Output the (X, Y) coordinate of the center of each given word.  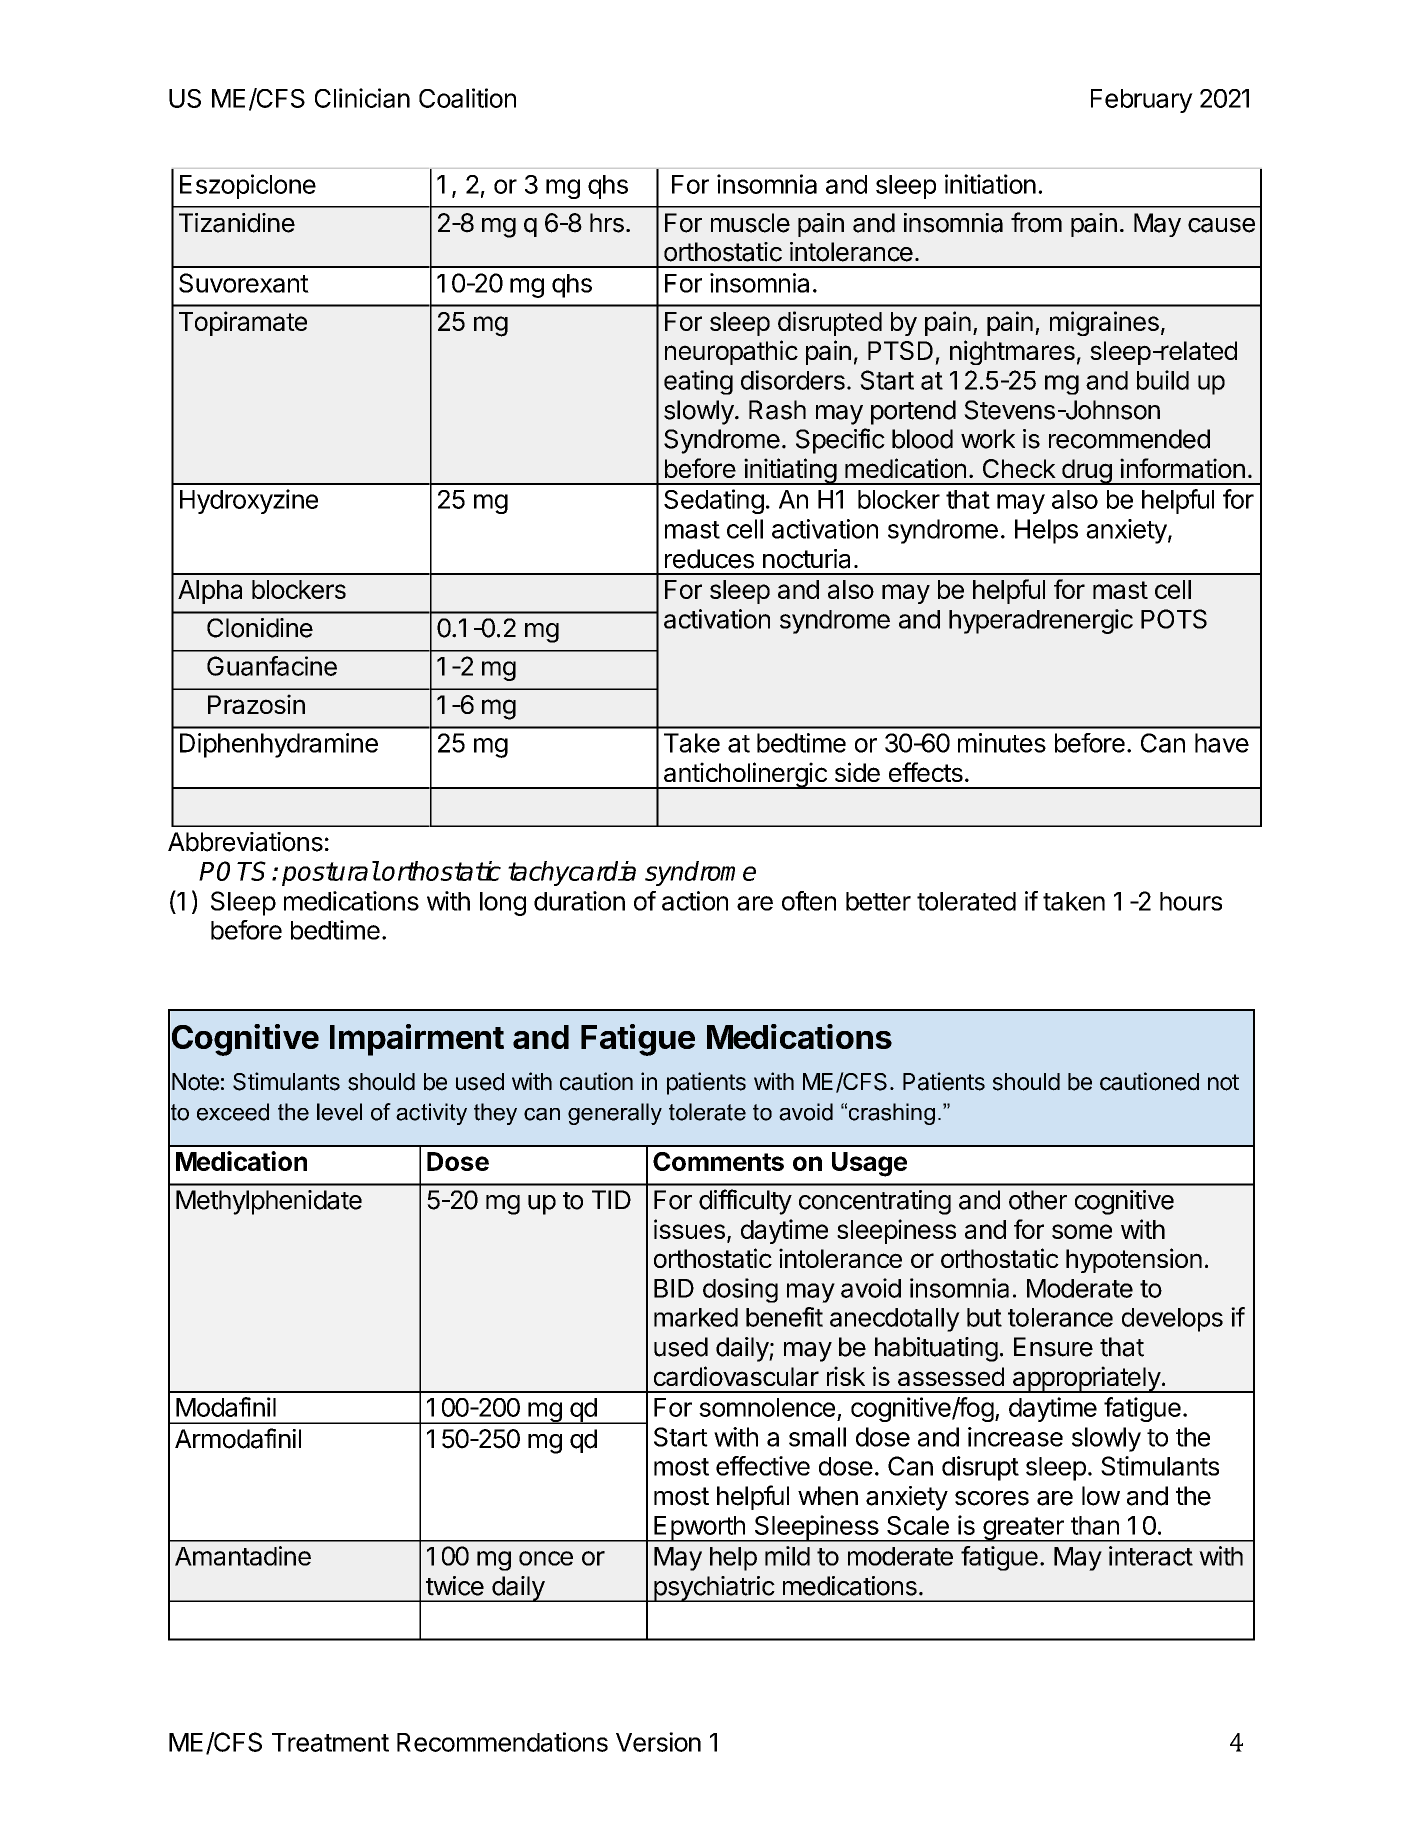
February (1142, 101)
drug (1086, 472)
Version (658, 1742)
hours (1191, 901)
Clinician (362, 98)
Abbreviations (245, 842)
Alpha (210, 592)
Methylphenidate (269, 1202)
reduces (709, 559)
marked (696, 1317)
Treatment (330, 1742)
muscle (750, 223)
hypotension (1134, 1260)
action (695, 901)
